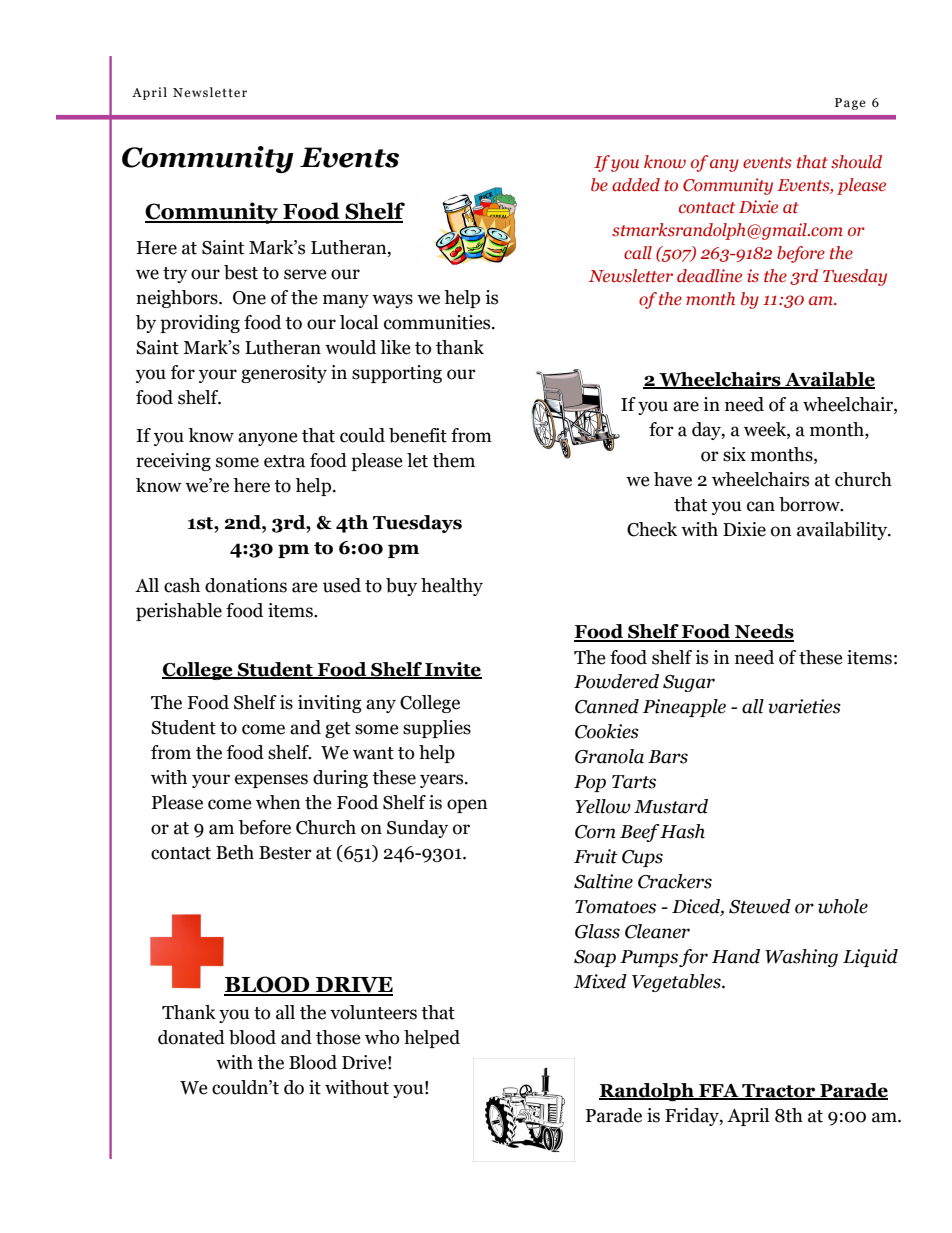  What do you see at coordinates (235, 852) in the image?
I see `Beth` at bounding box center [235, 852].
